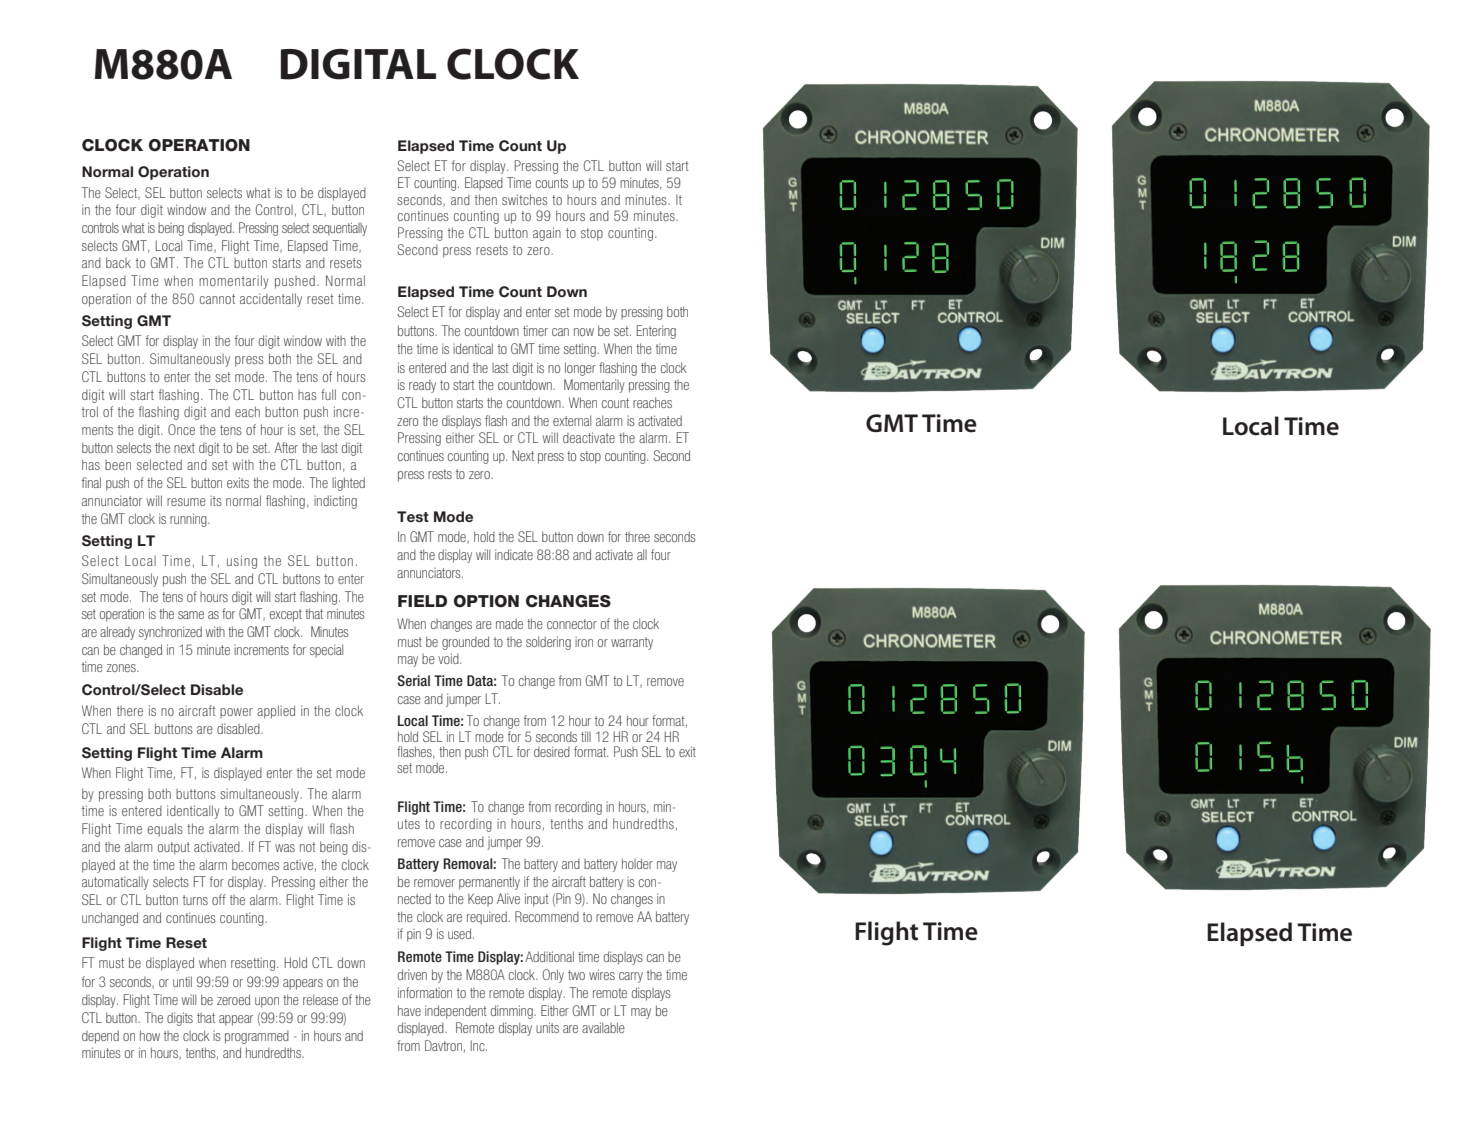 Image resolution: width=1463 pixels, height=1130 pixels. Describe the element at coordinates (348, 484) in the screenshot. I see `lighted` at that location.
